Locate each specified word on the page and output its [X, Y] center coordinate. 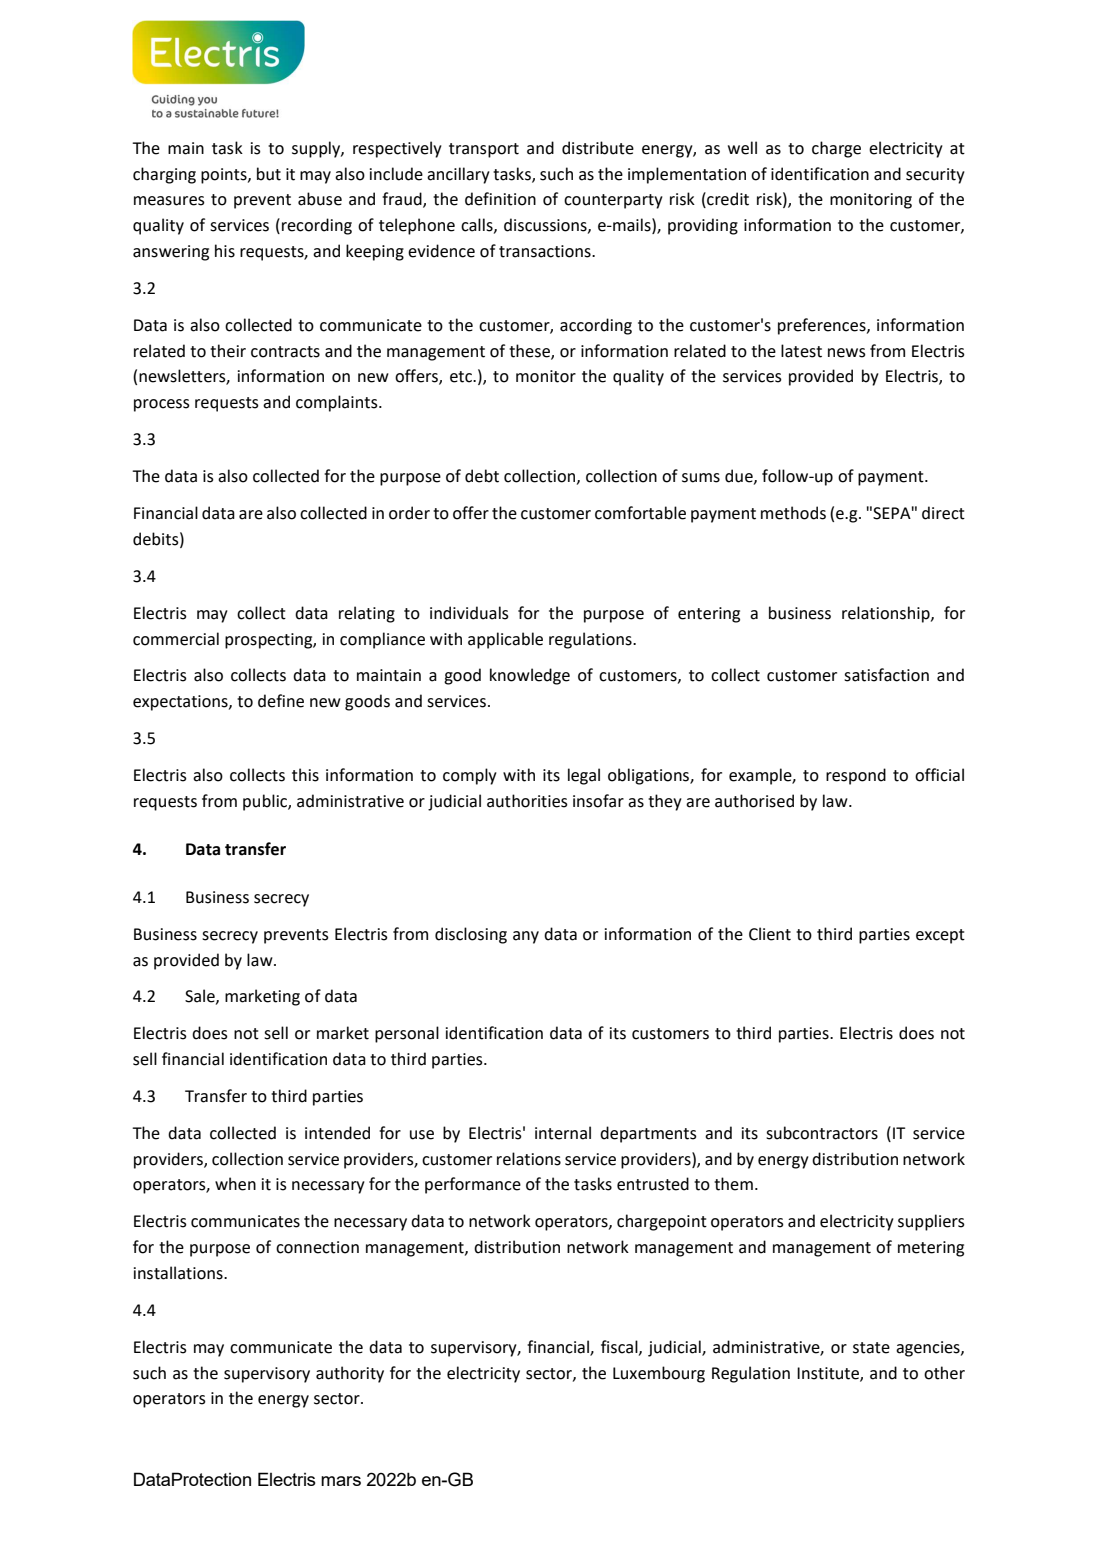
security [935, 176]
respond [856, 776]
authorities [527, 801]
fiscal [620, 1347]
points [225, 176]
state [871, 1348]
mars [341, 1481]
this [305, 775]
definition [500, 199]
